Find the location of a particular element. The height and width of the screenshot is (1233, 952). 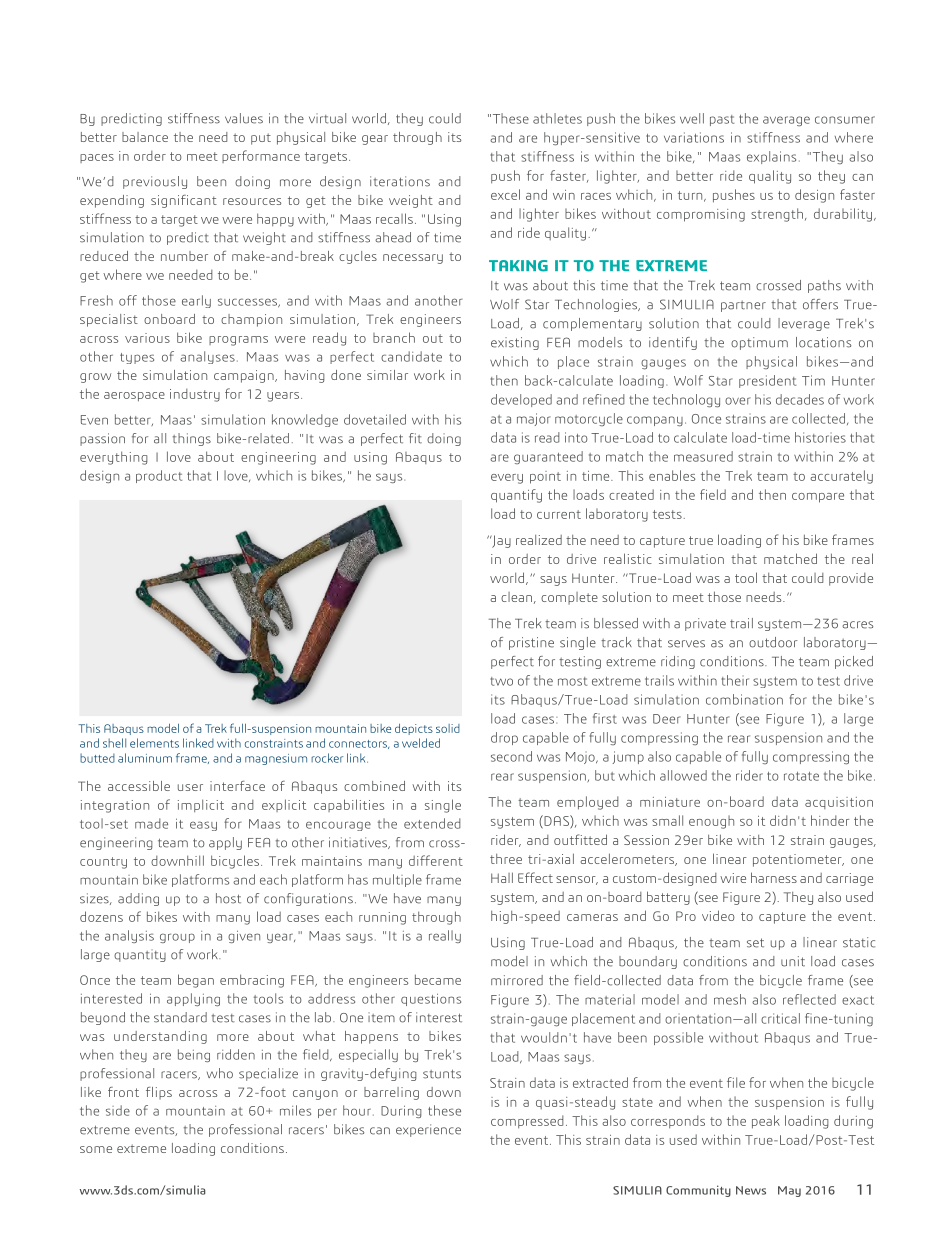

Hall is located at coordinates (502, 877).
